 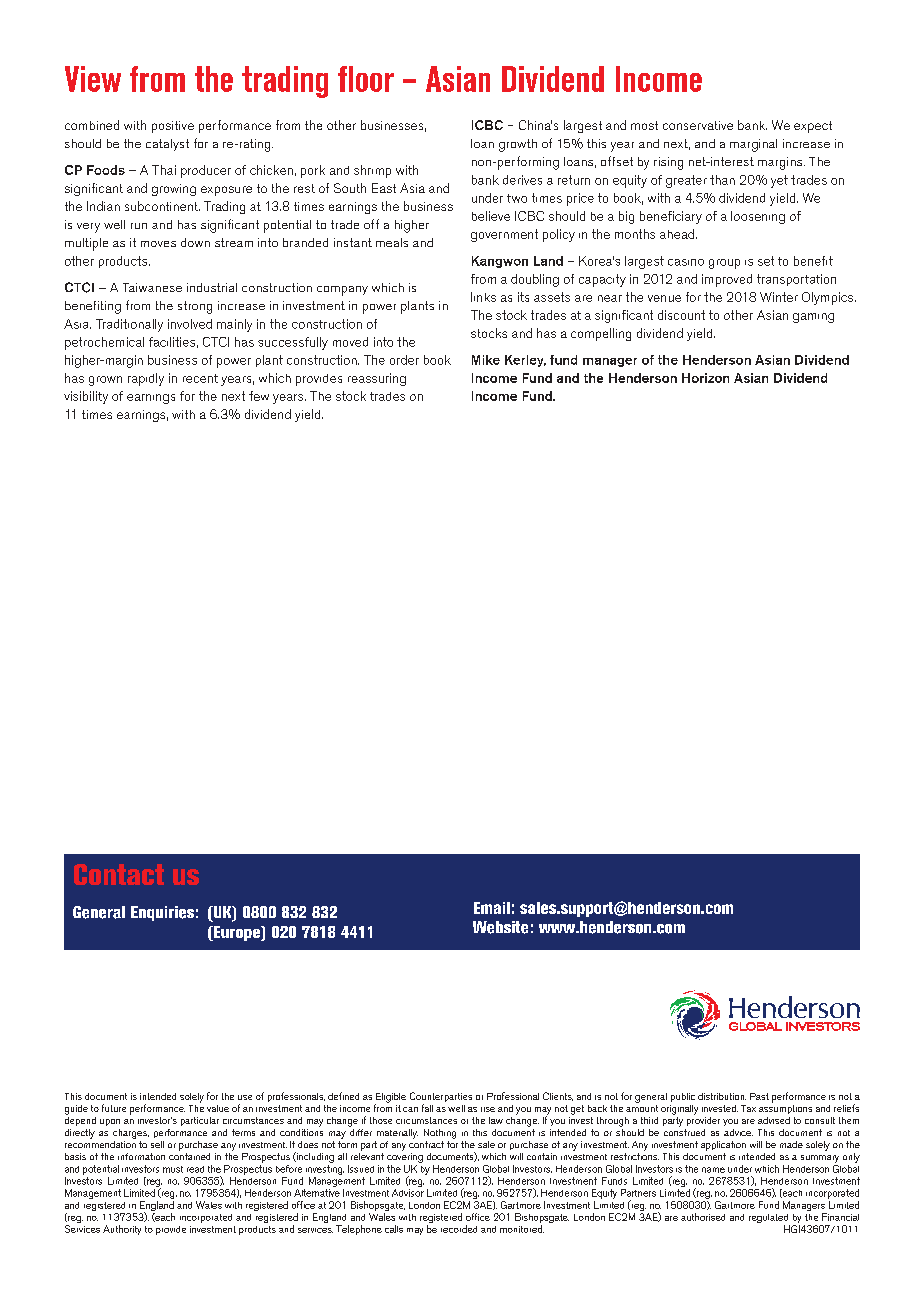 What do you see at coordinates (713, 1170) in the document?
I see `name` at bounding box center [713, 1170].
